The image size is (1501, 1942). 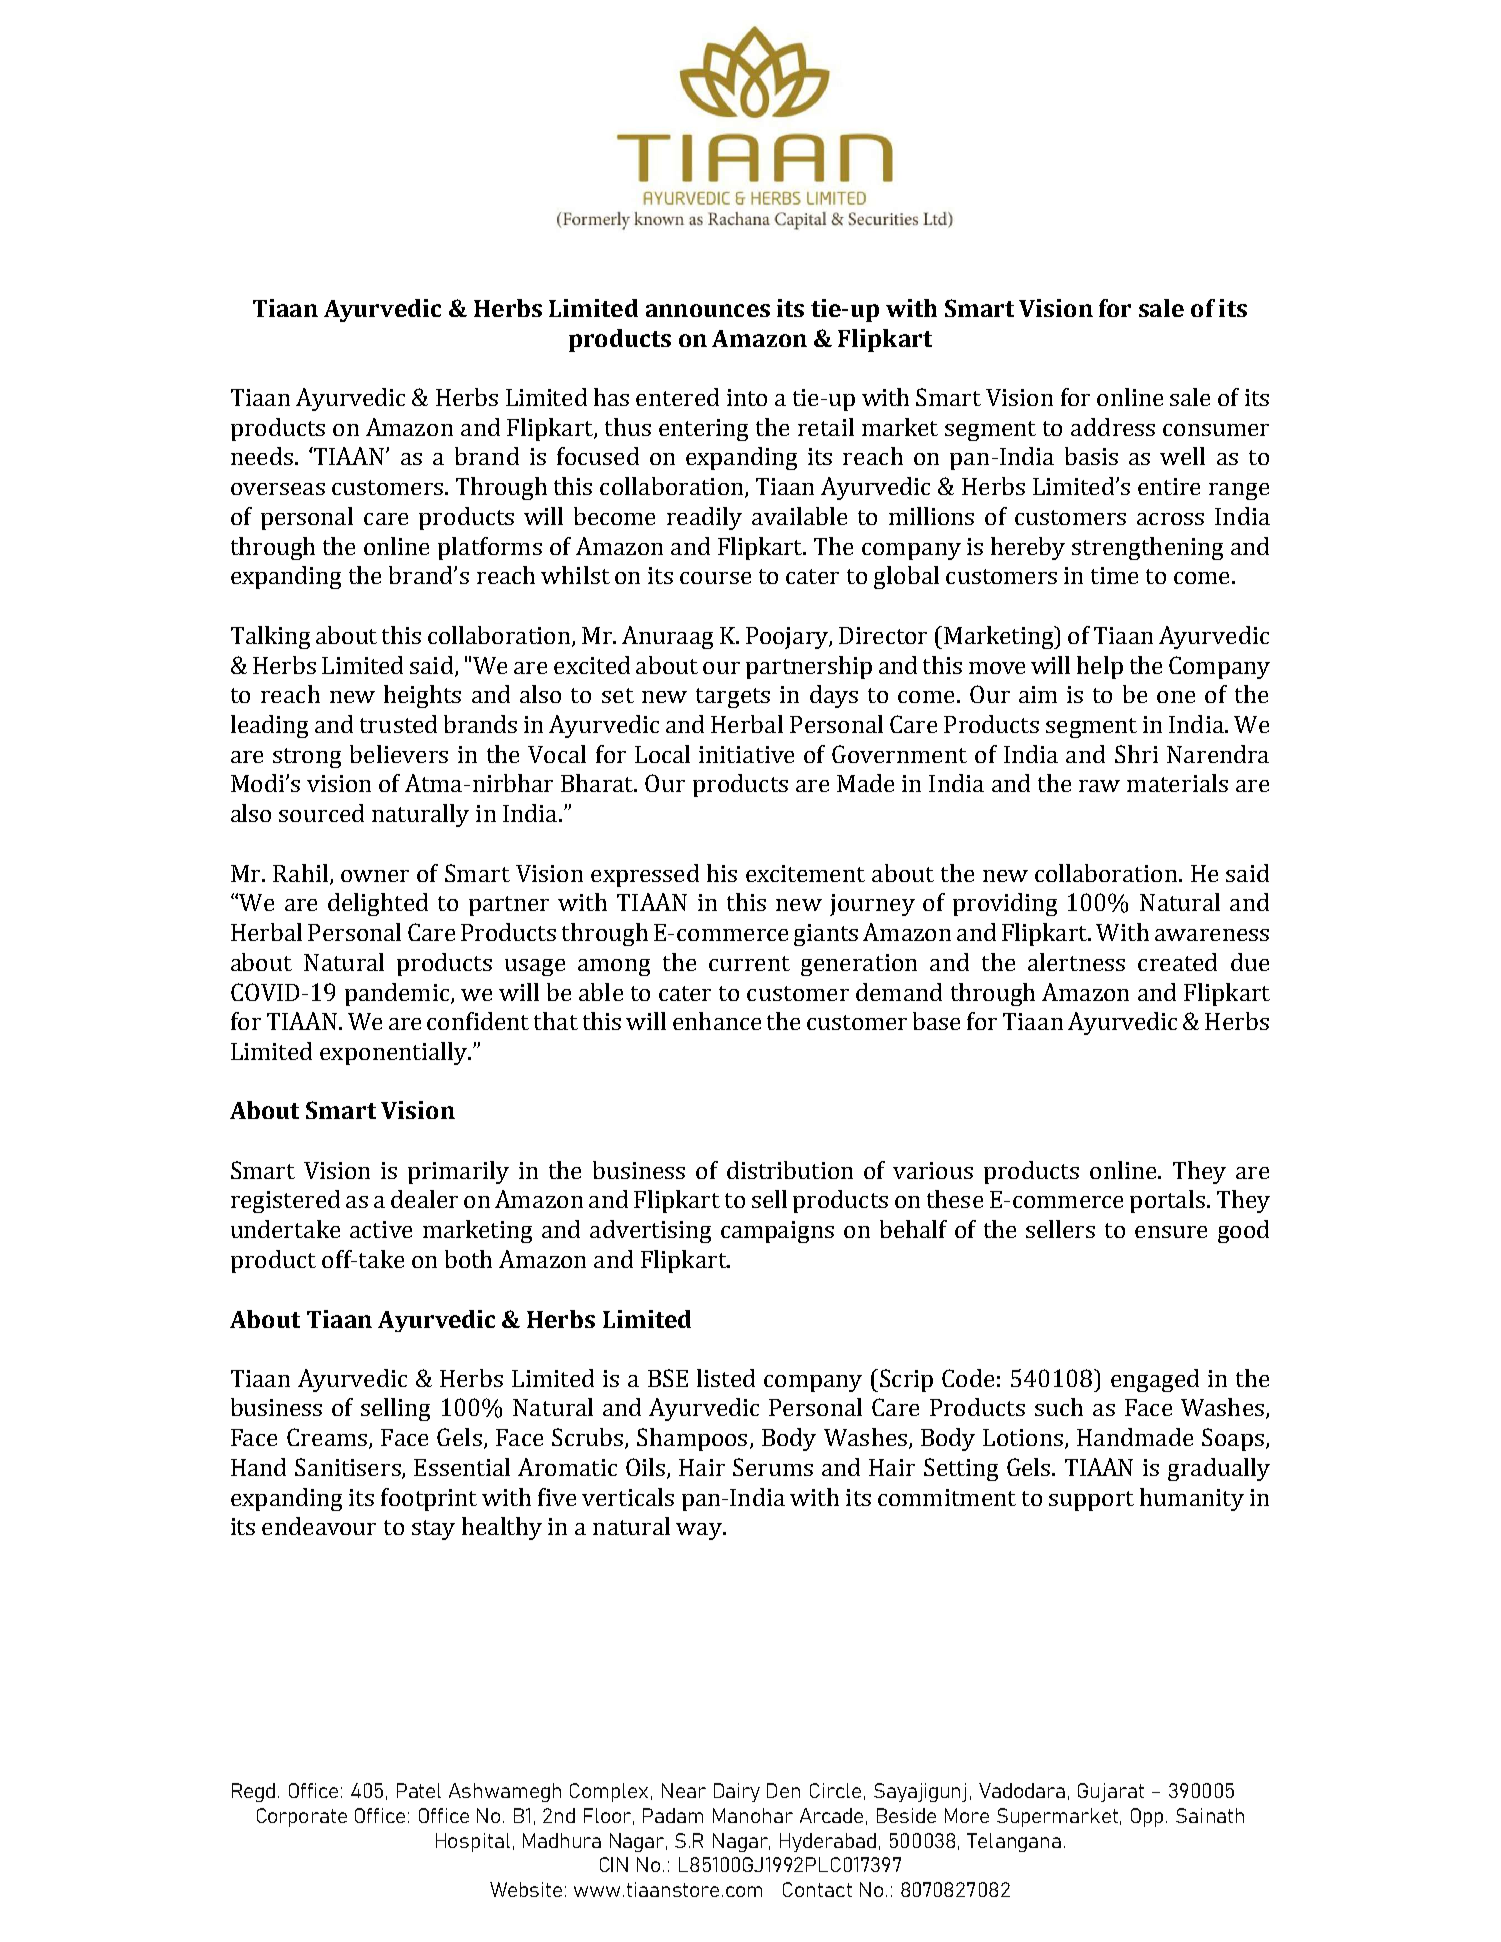 I want to click on exponentially, so click(x=394, y=1053).
